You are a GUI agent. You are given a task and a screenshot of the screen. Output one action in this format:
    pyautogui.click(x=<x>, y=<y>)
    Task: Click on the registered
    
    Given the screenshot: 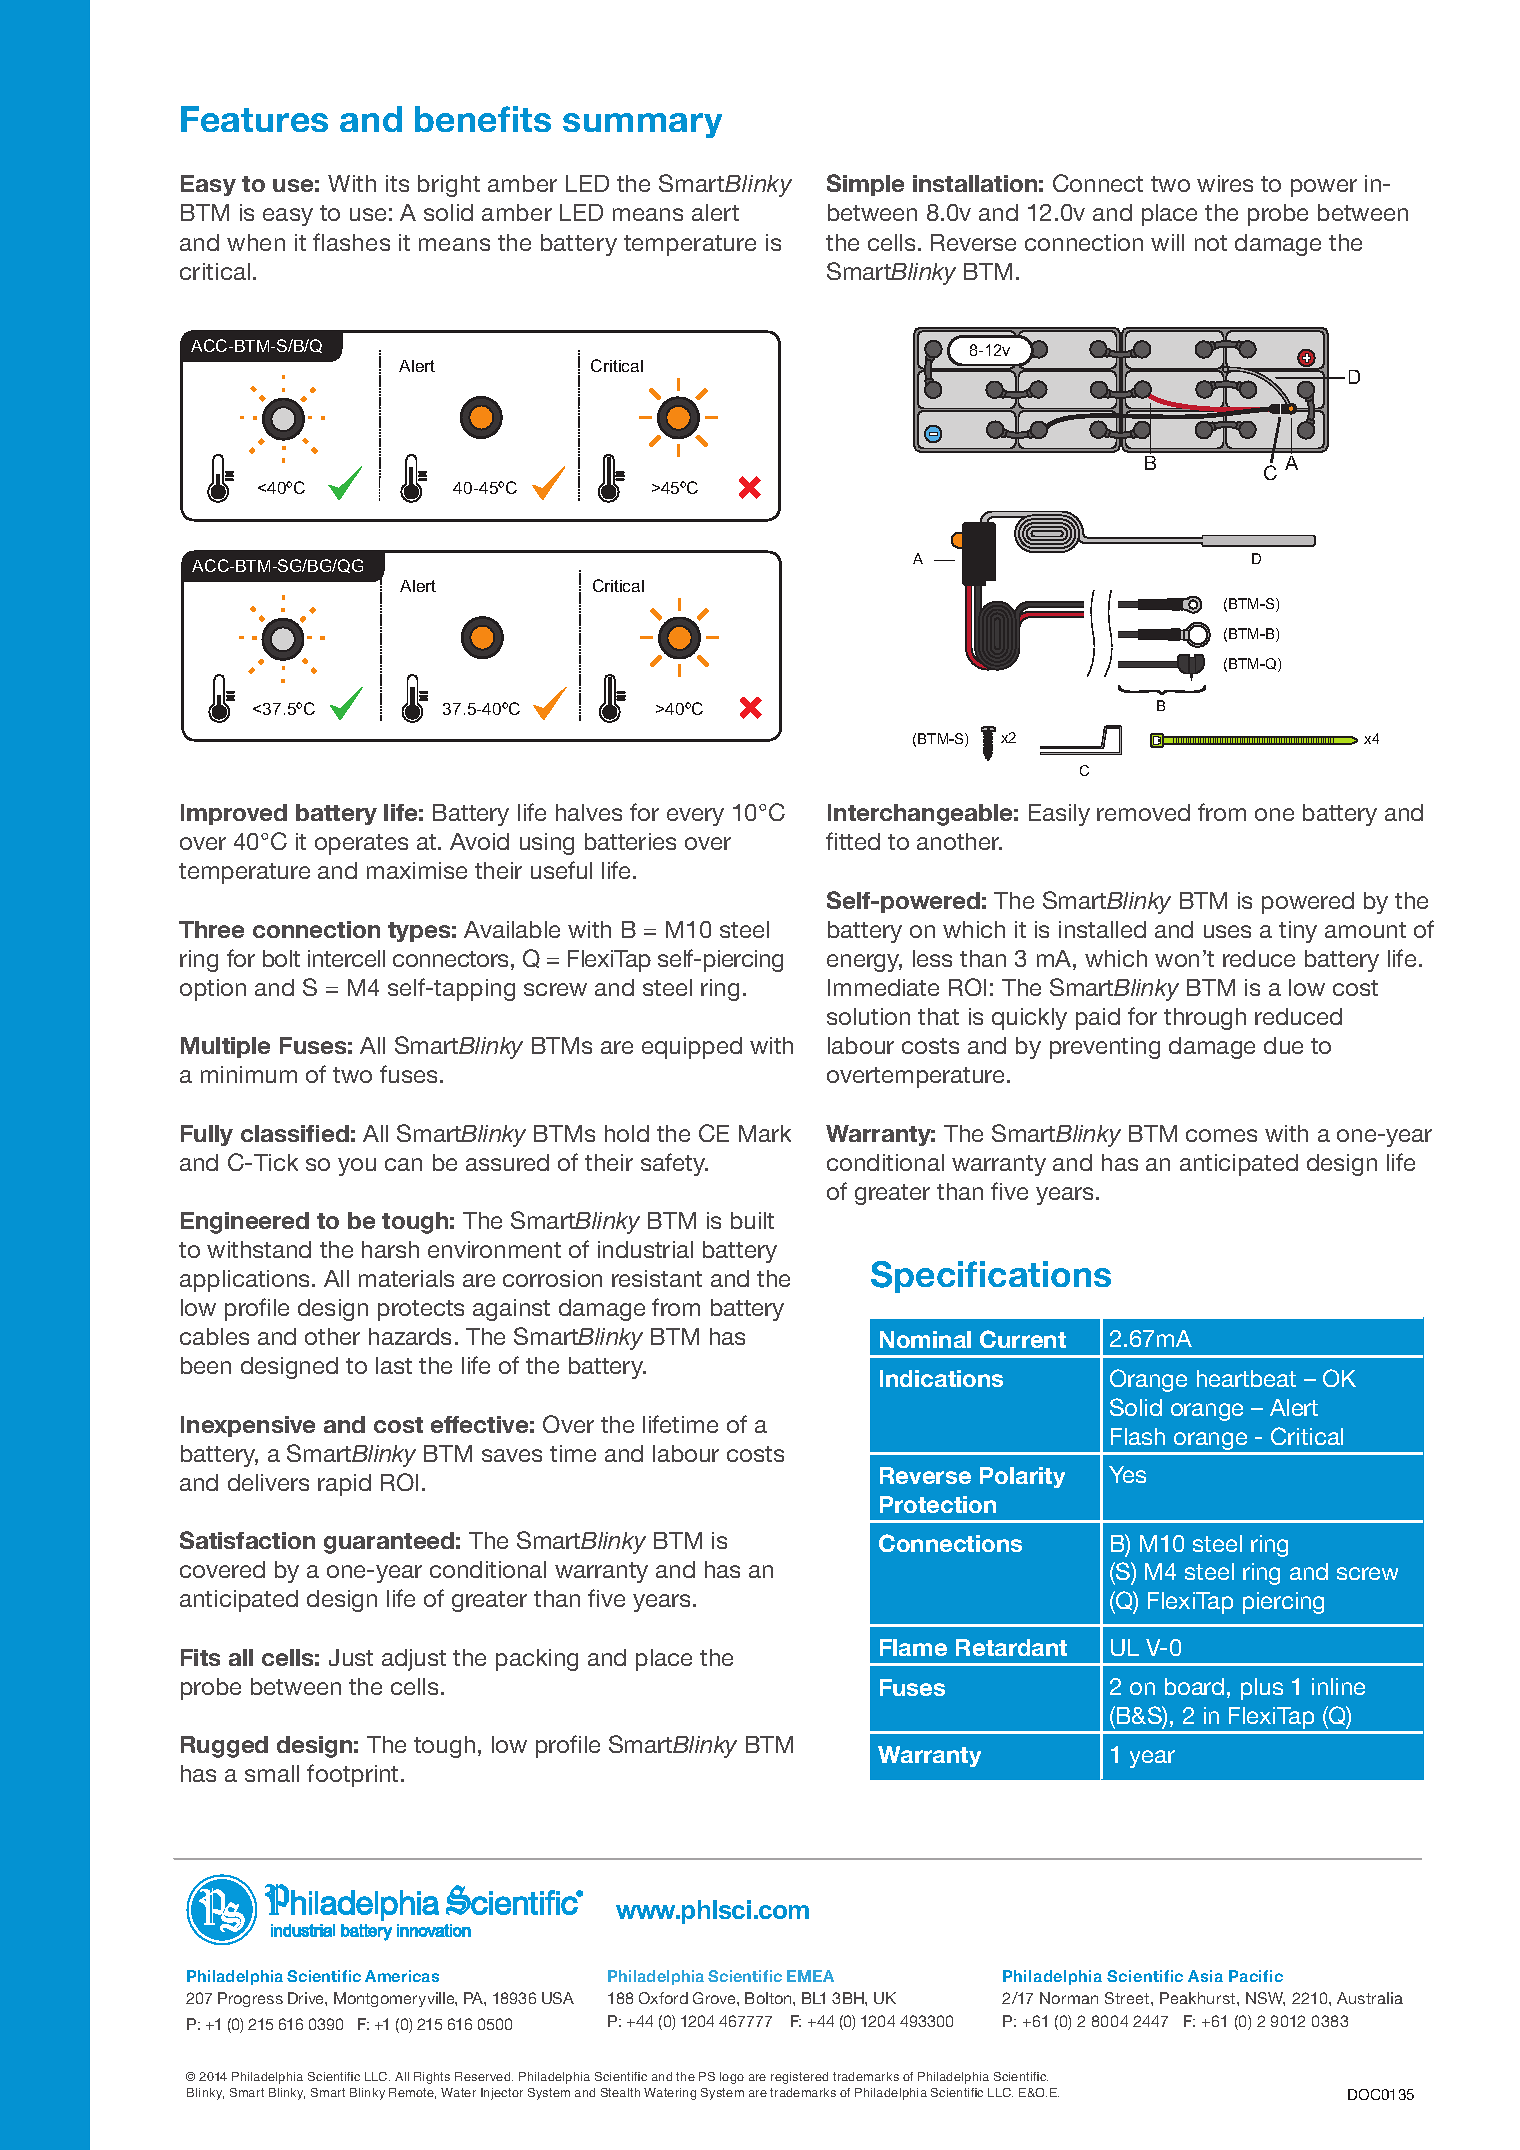 What is the action you would take?
    pyautogui.click(x=799, y=2078)
